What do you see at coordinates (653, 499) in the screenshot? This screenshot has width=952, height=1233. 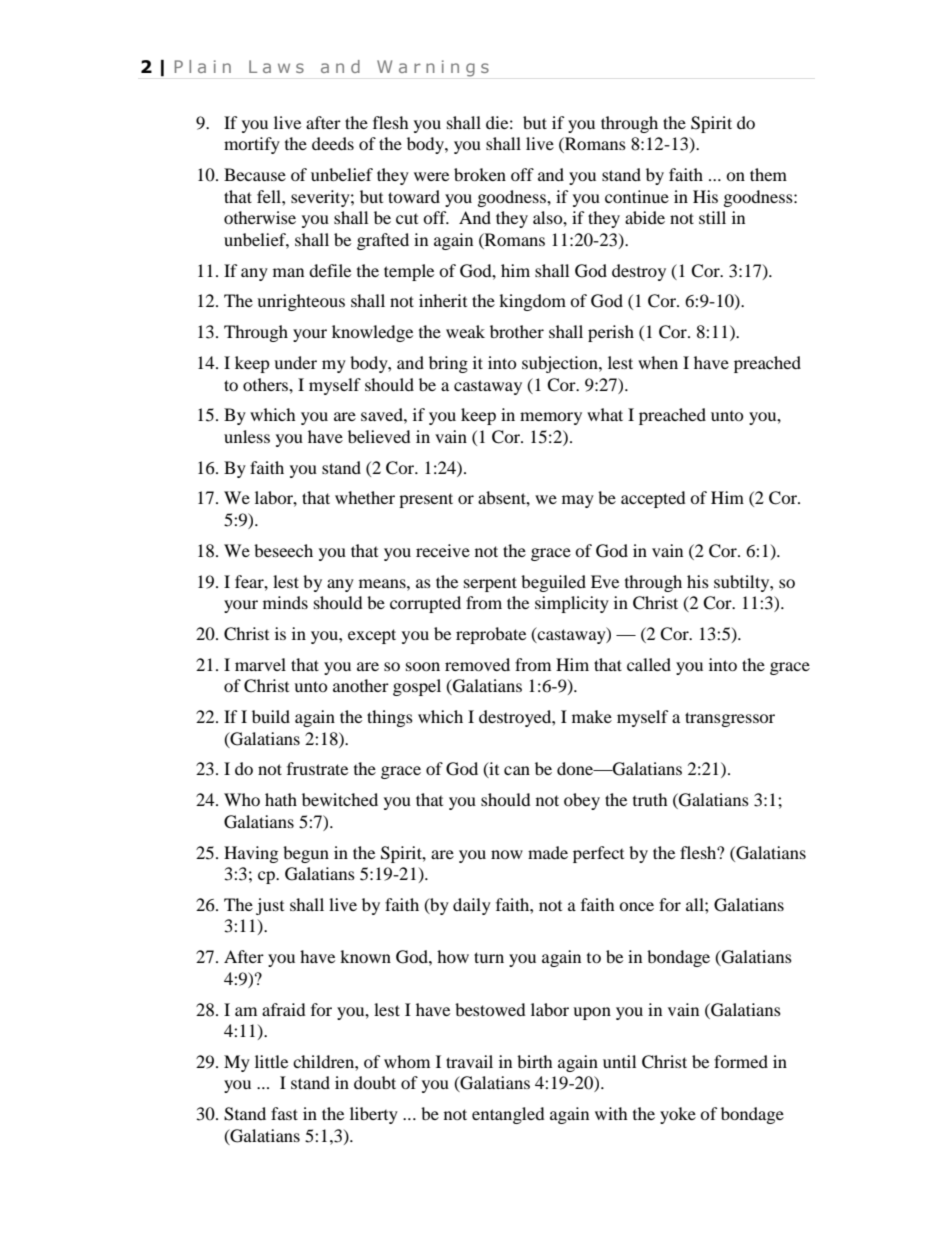 I see `accepted` at bounding box center [653, 499].
